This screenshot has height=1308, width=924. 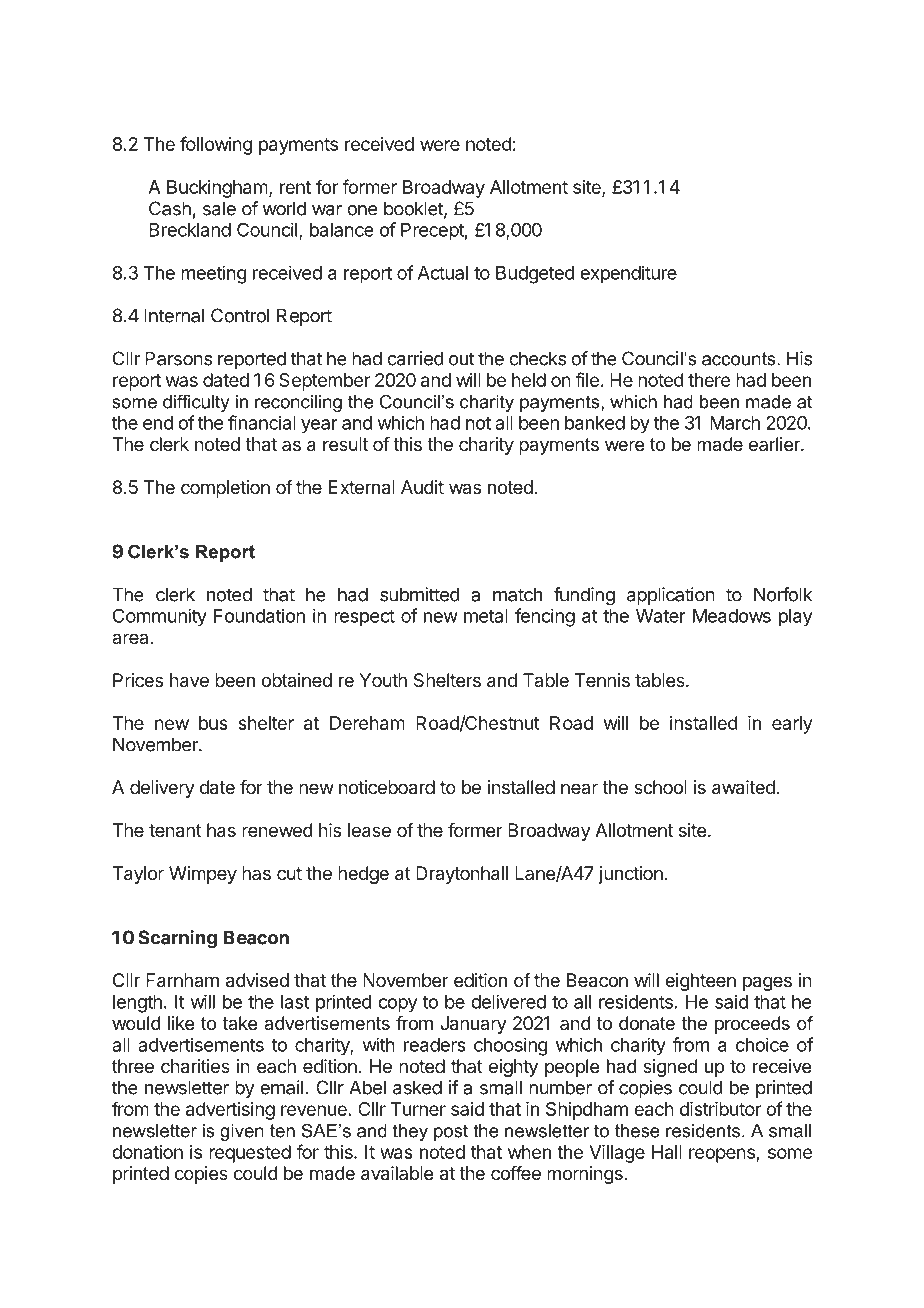 I want to click on Water, so click(x=661, y=616).
